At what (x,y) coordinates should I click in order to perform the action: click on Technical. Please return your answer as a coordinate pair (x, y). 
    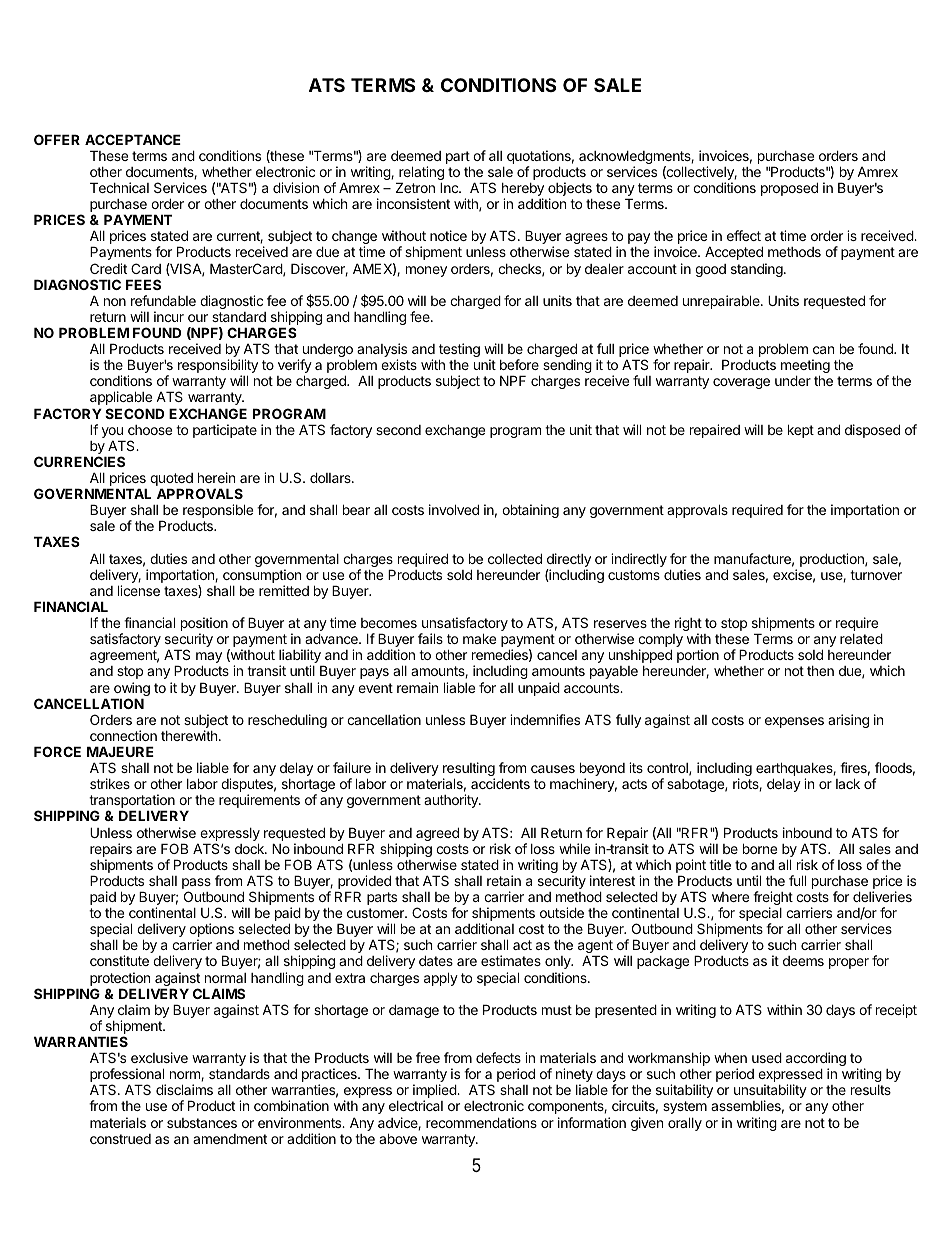
    Looking at the image, I should click on (119, 187).
